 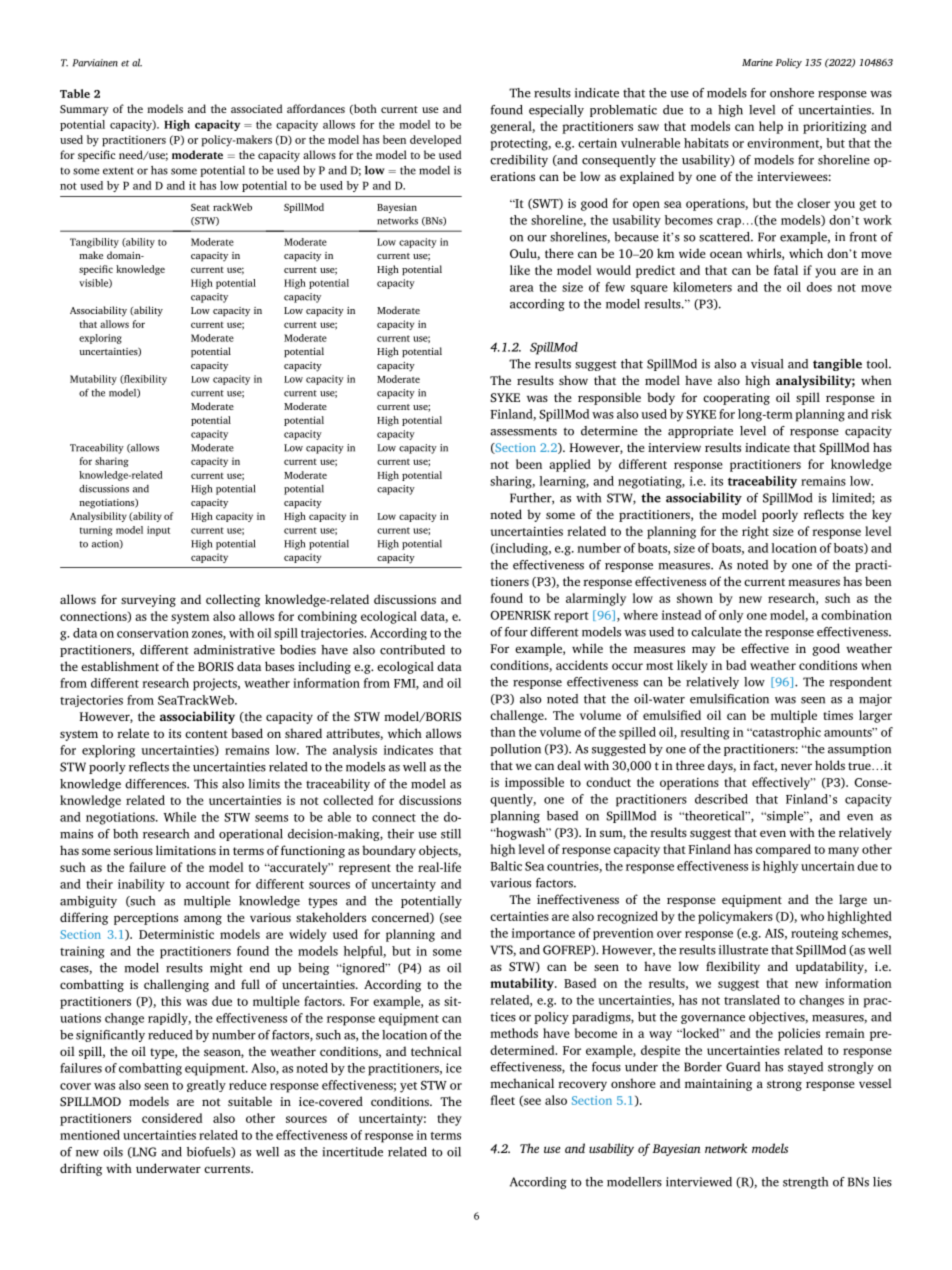 I want to click on applied, so click(x=570, y=465).
